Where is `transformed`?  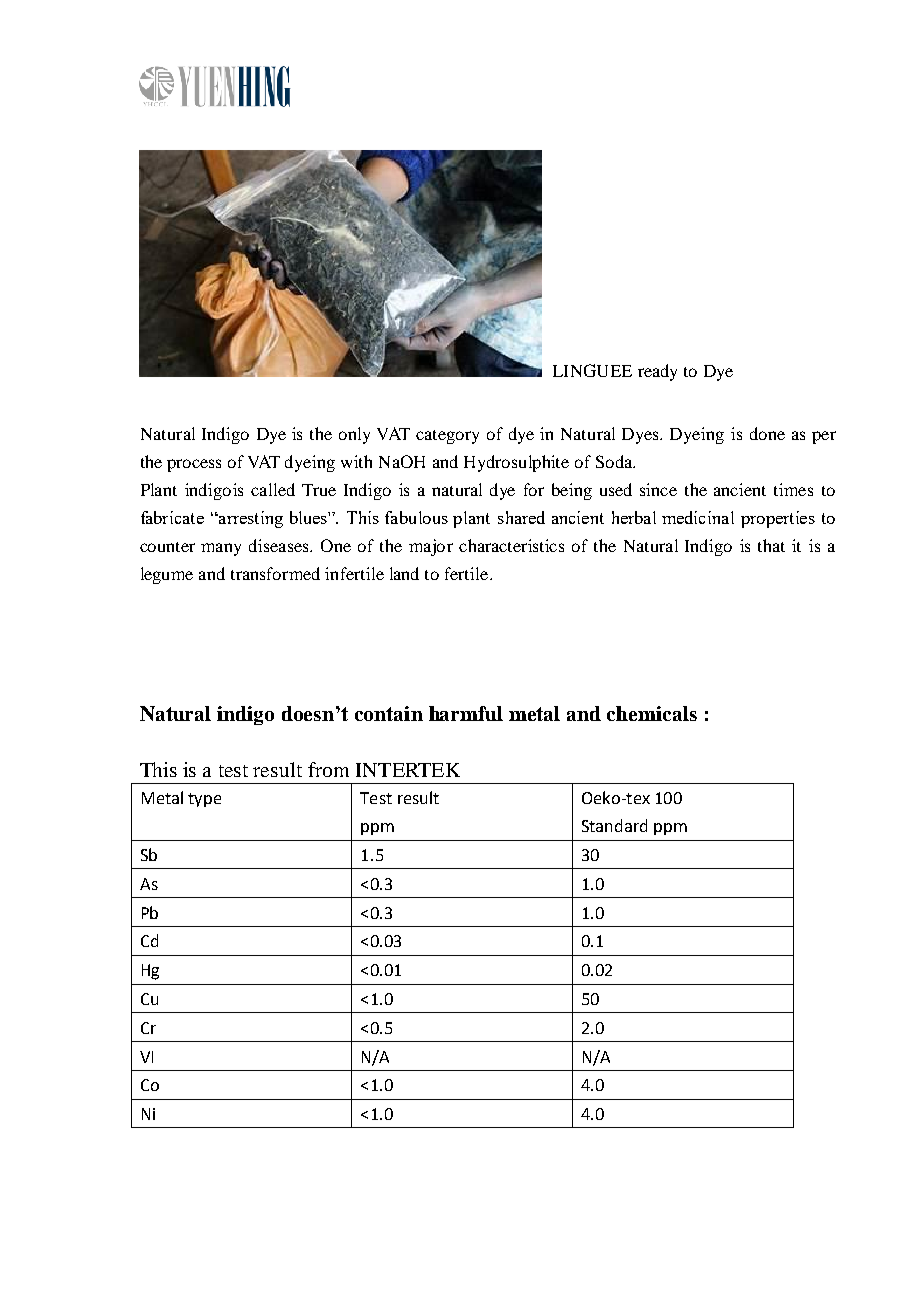 transformed is located at coordinates (275, 573).
